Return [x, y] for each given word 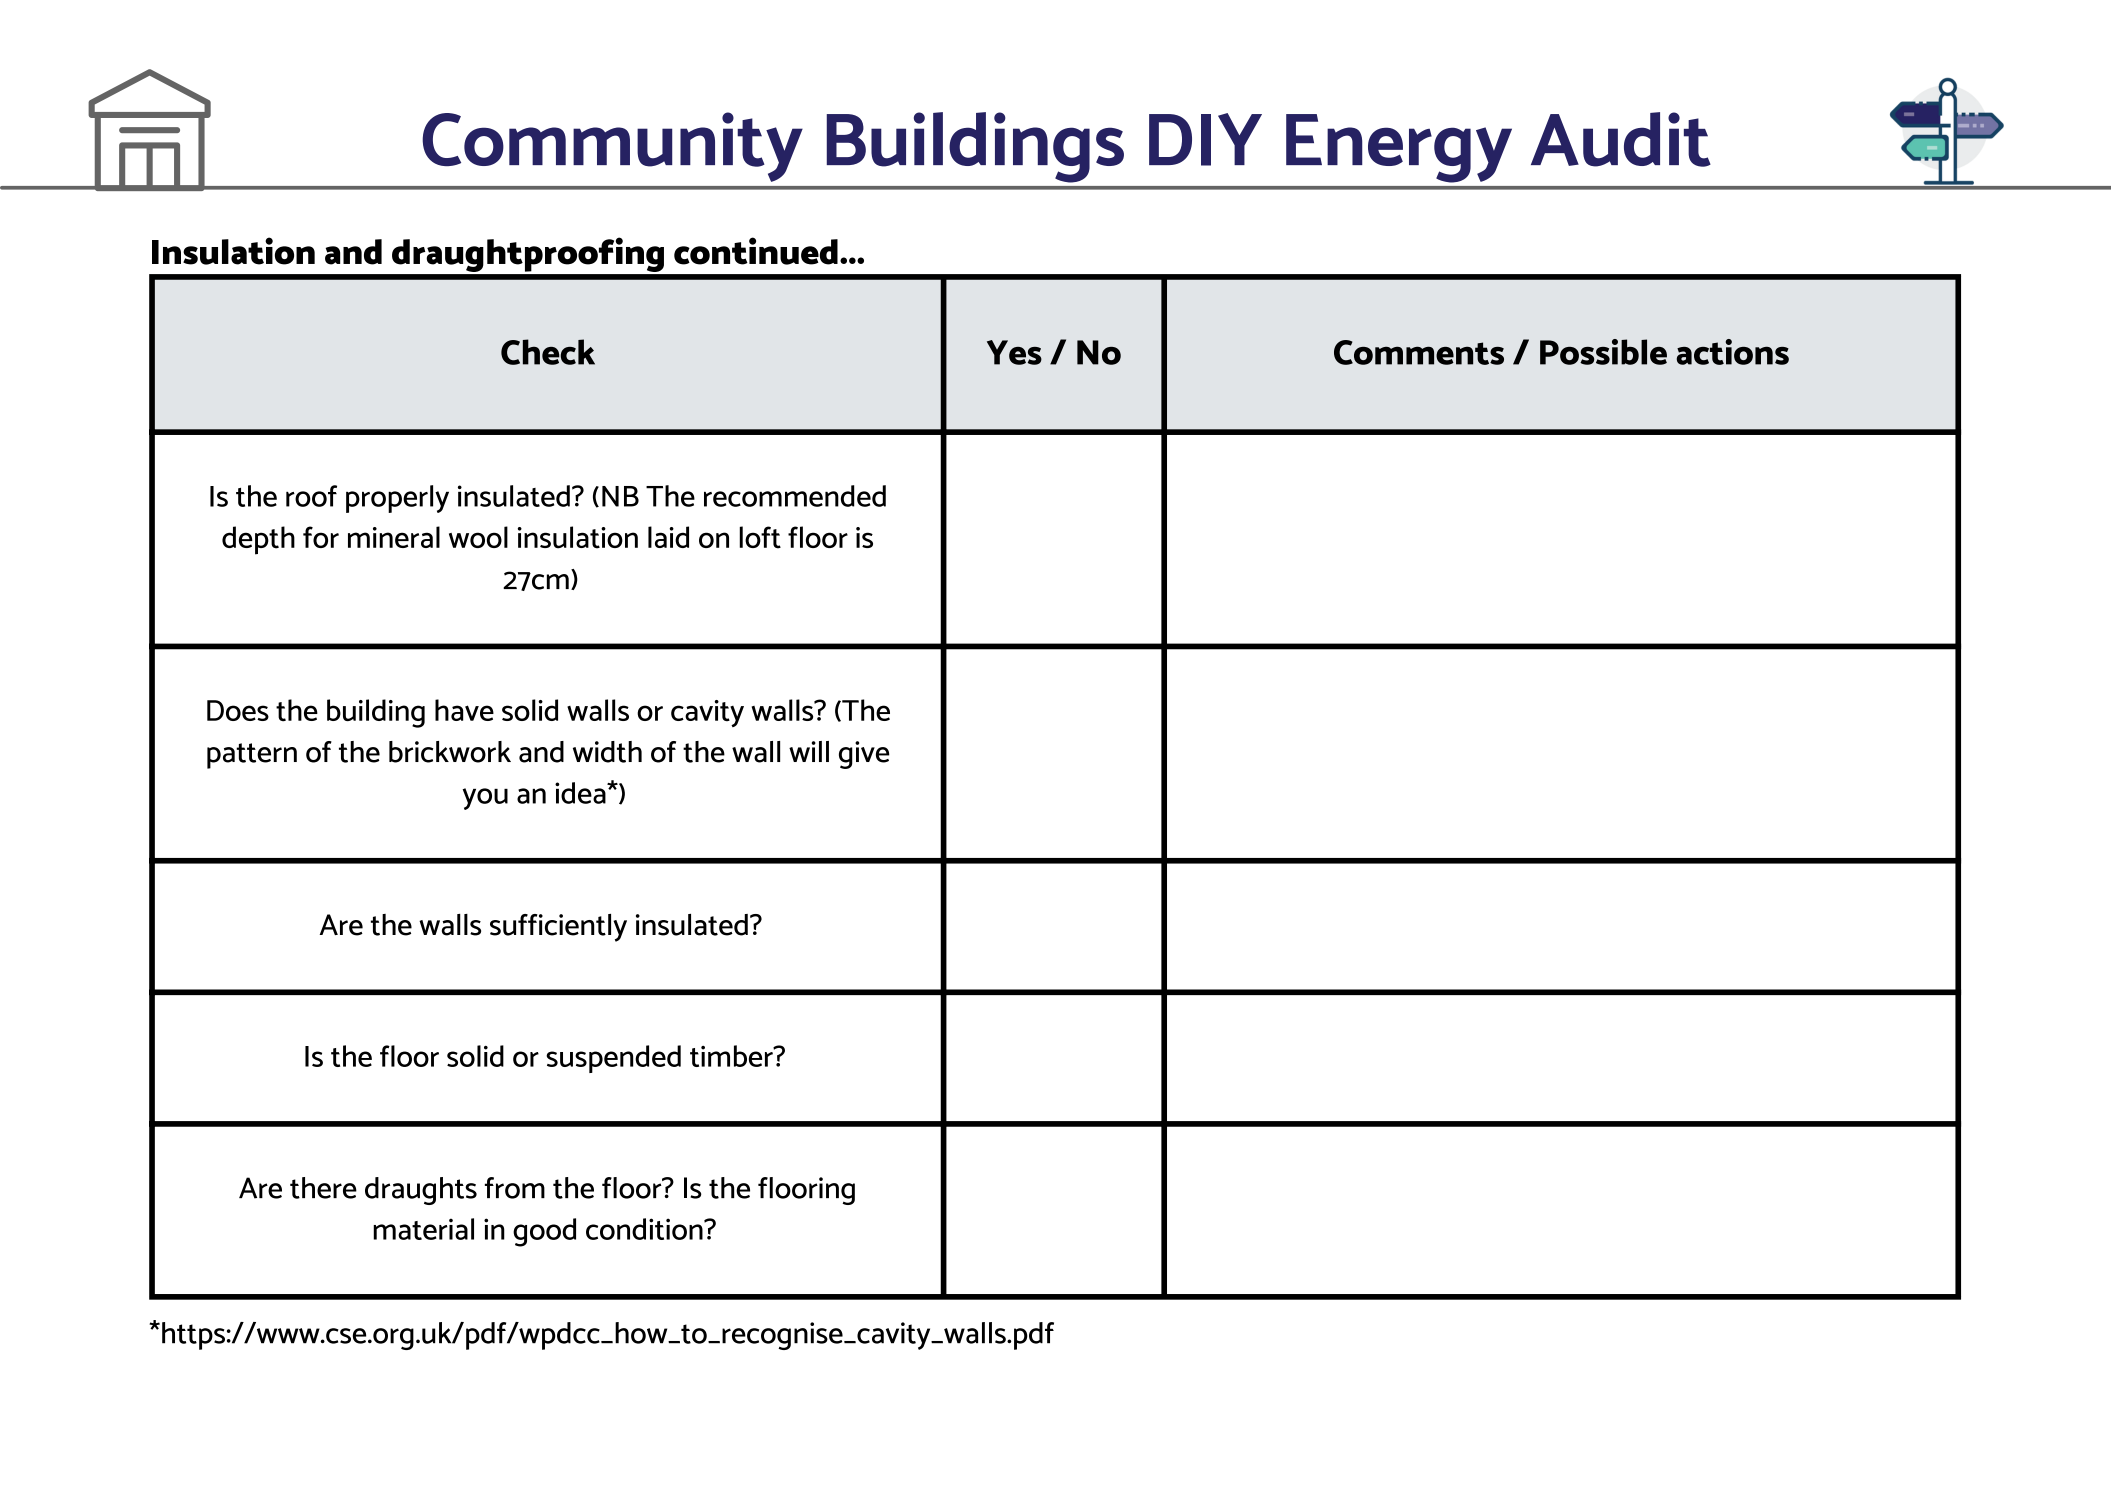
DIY [1205, 139]
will [809, 751]
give [864, 755]
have [464, 710]
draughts [421, 1191]
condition [645, 1229]
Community [612, 147]
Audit [1621, 139]
